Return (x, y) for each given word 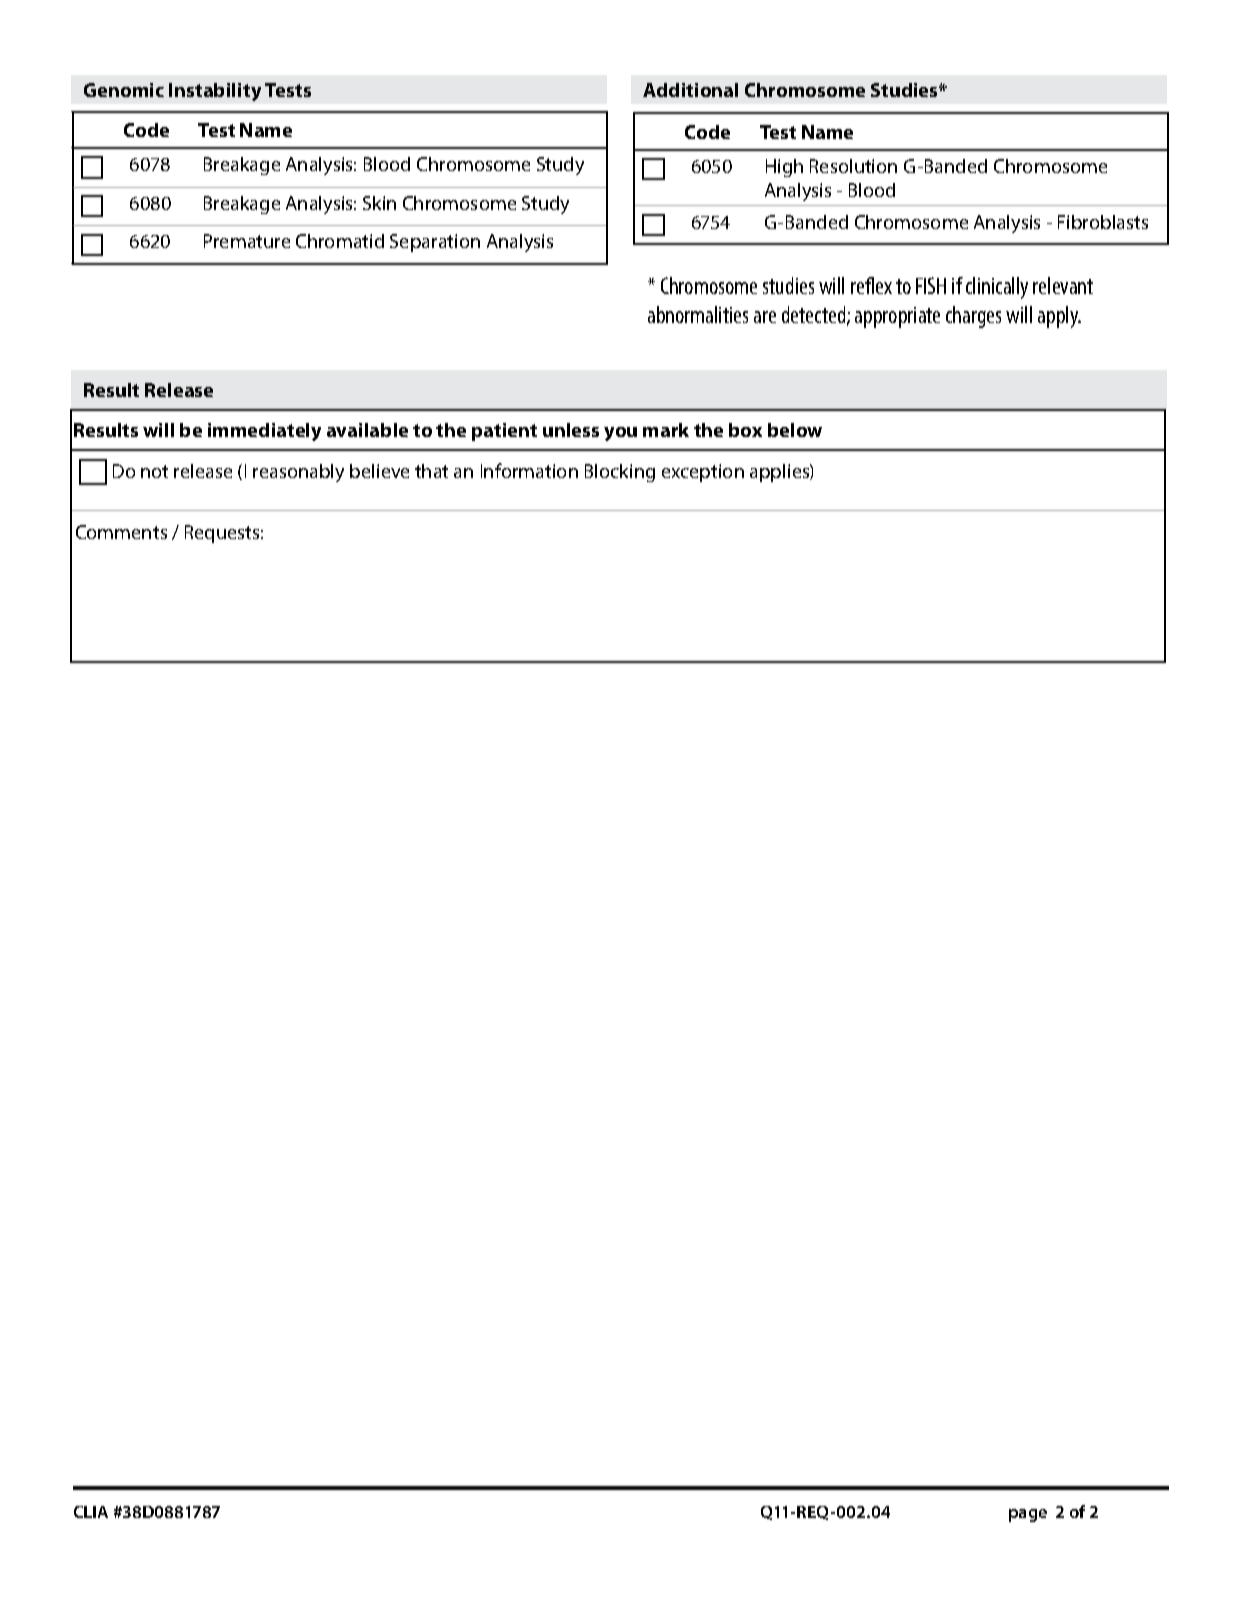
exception (703, 473)
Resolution (853, 166)
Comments (121, 532)
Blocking (620, 473)
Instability (215, 92)
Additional (690, 90)
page (1028, 1515)
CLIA (91, 1512)
